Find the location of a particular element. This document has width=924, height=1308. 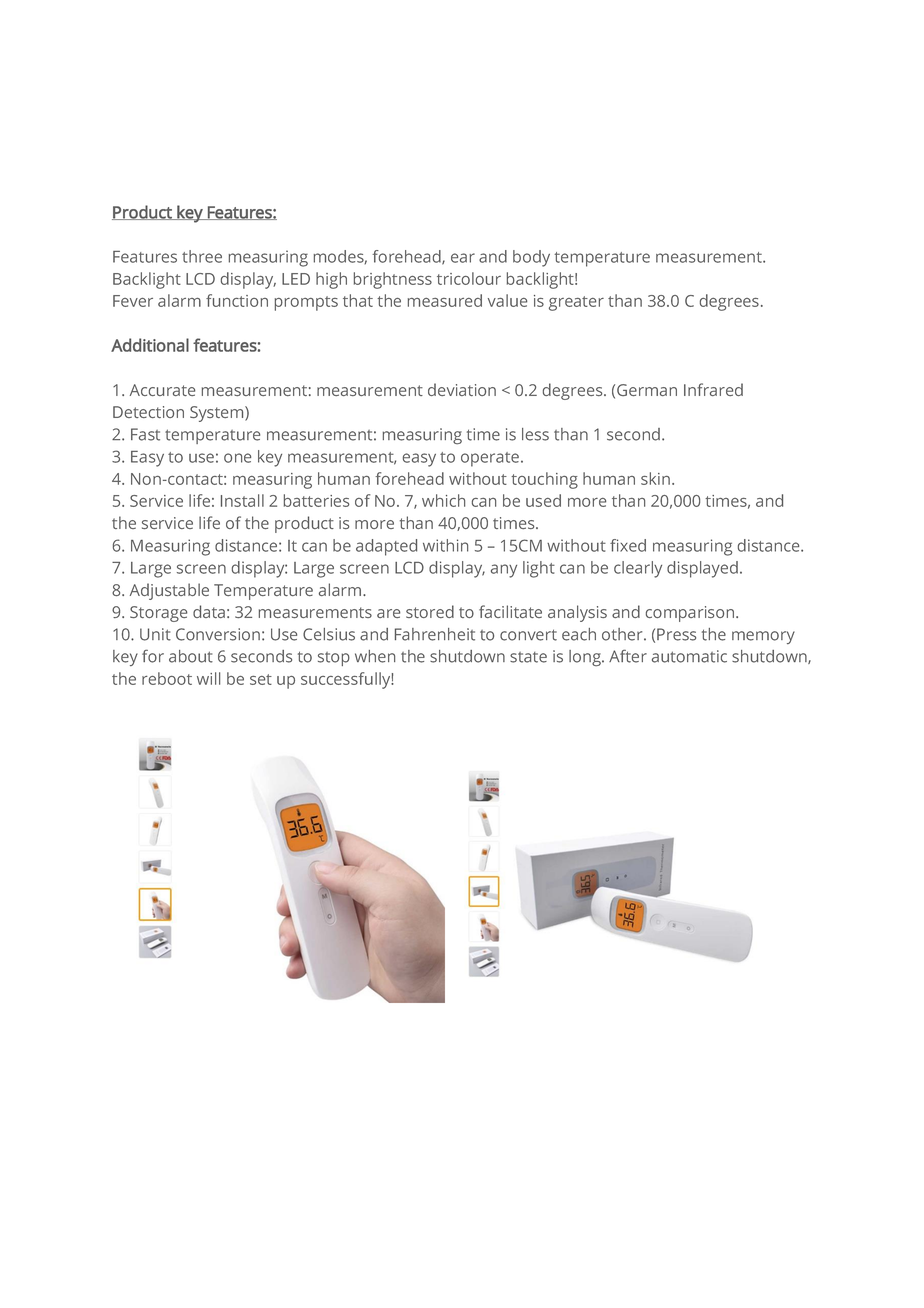

skin is located at coordinates (655, 478).
